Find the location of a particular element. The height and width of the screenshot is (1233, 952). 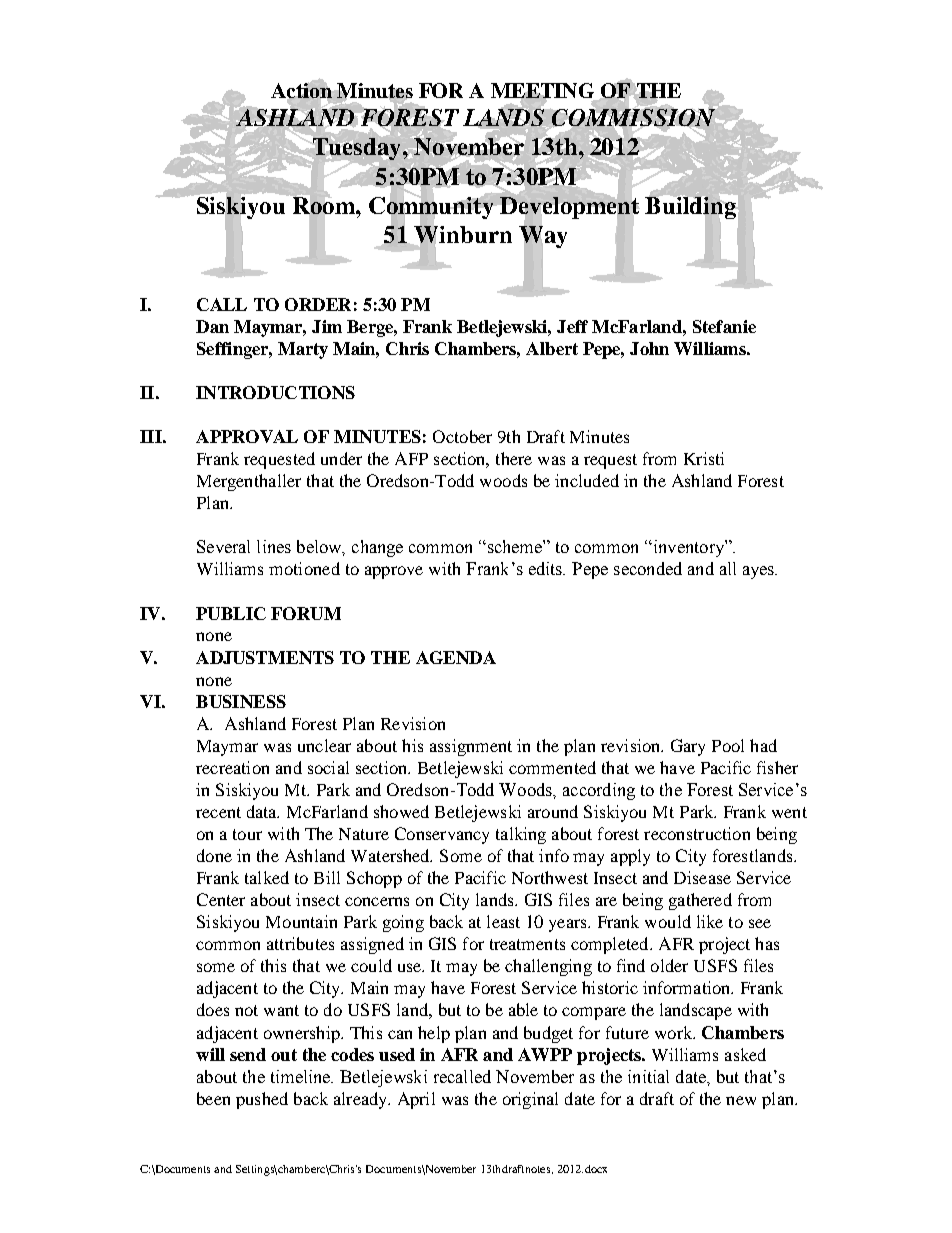

Building is located at coordinates (690, 208).
